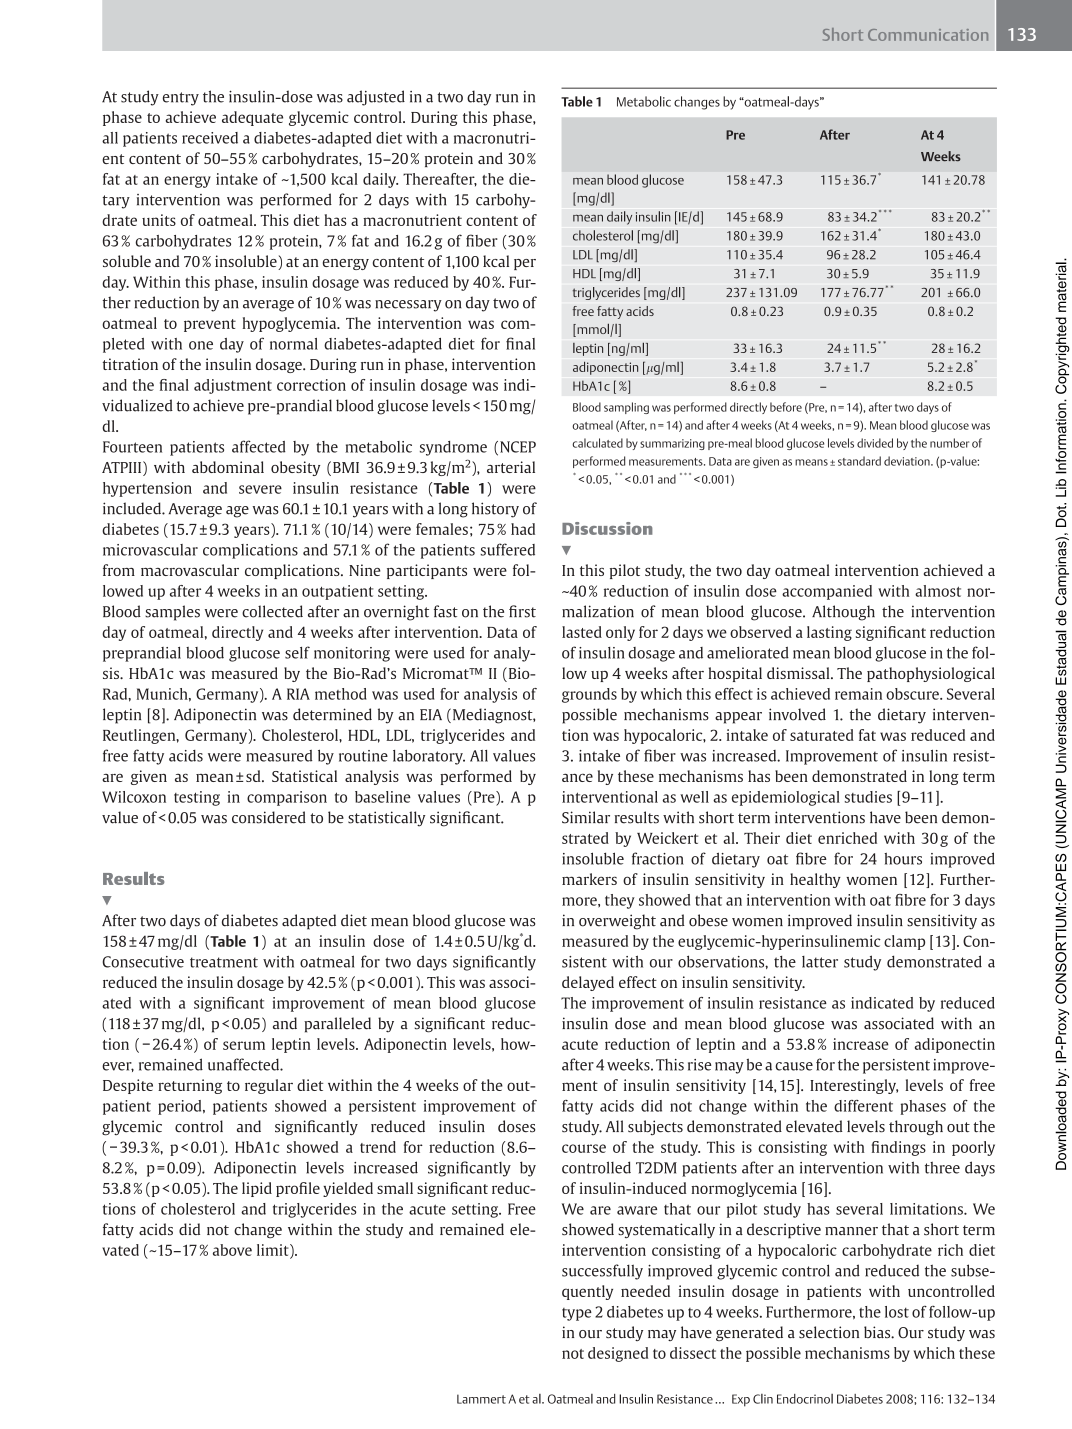 This screenshot has height=1429, width=1072. What do you see at coordinates (863, 1106) in the screenshot?
I see `different` at bounding box center [863, 1106].
